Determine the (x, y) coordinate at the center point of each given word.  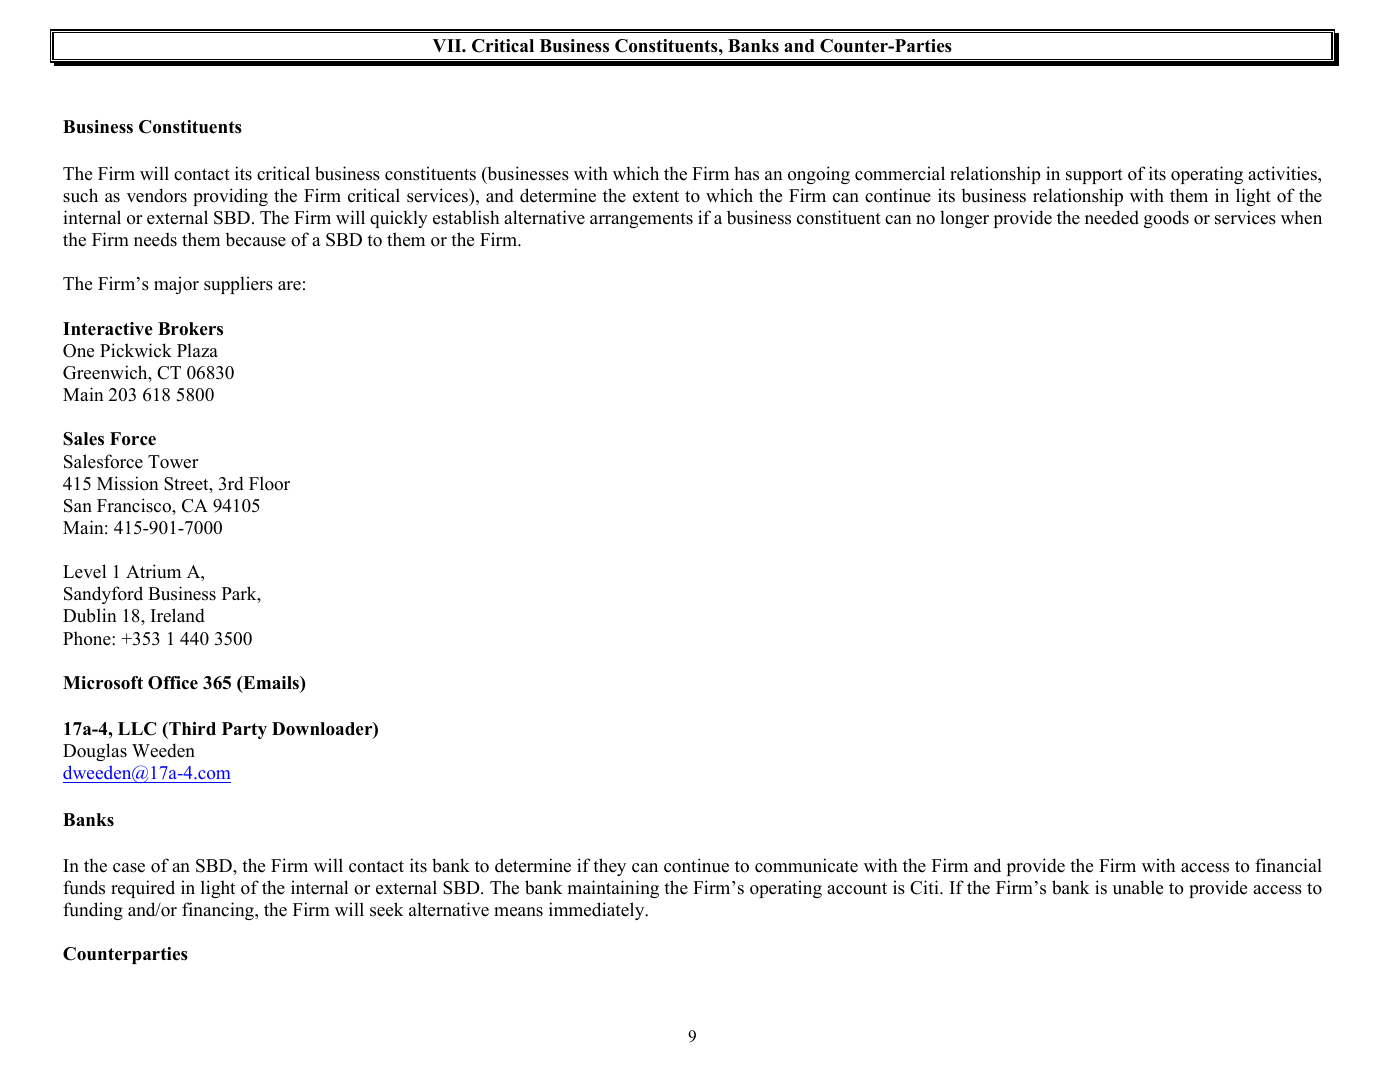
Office (173, 683)
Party (244, 730)
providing (230, 197)
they (609, 867)
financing (219, 911)
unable (1138, 887)
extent (656, 197)
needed (1112, 217)
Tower (173, 462)
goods (1166, 219)
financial (1288, 865)
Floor (269, 483)
